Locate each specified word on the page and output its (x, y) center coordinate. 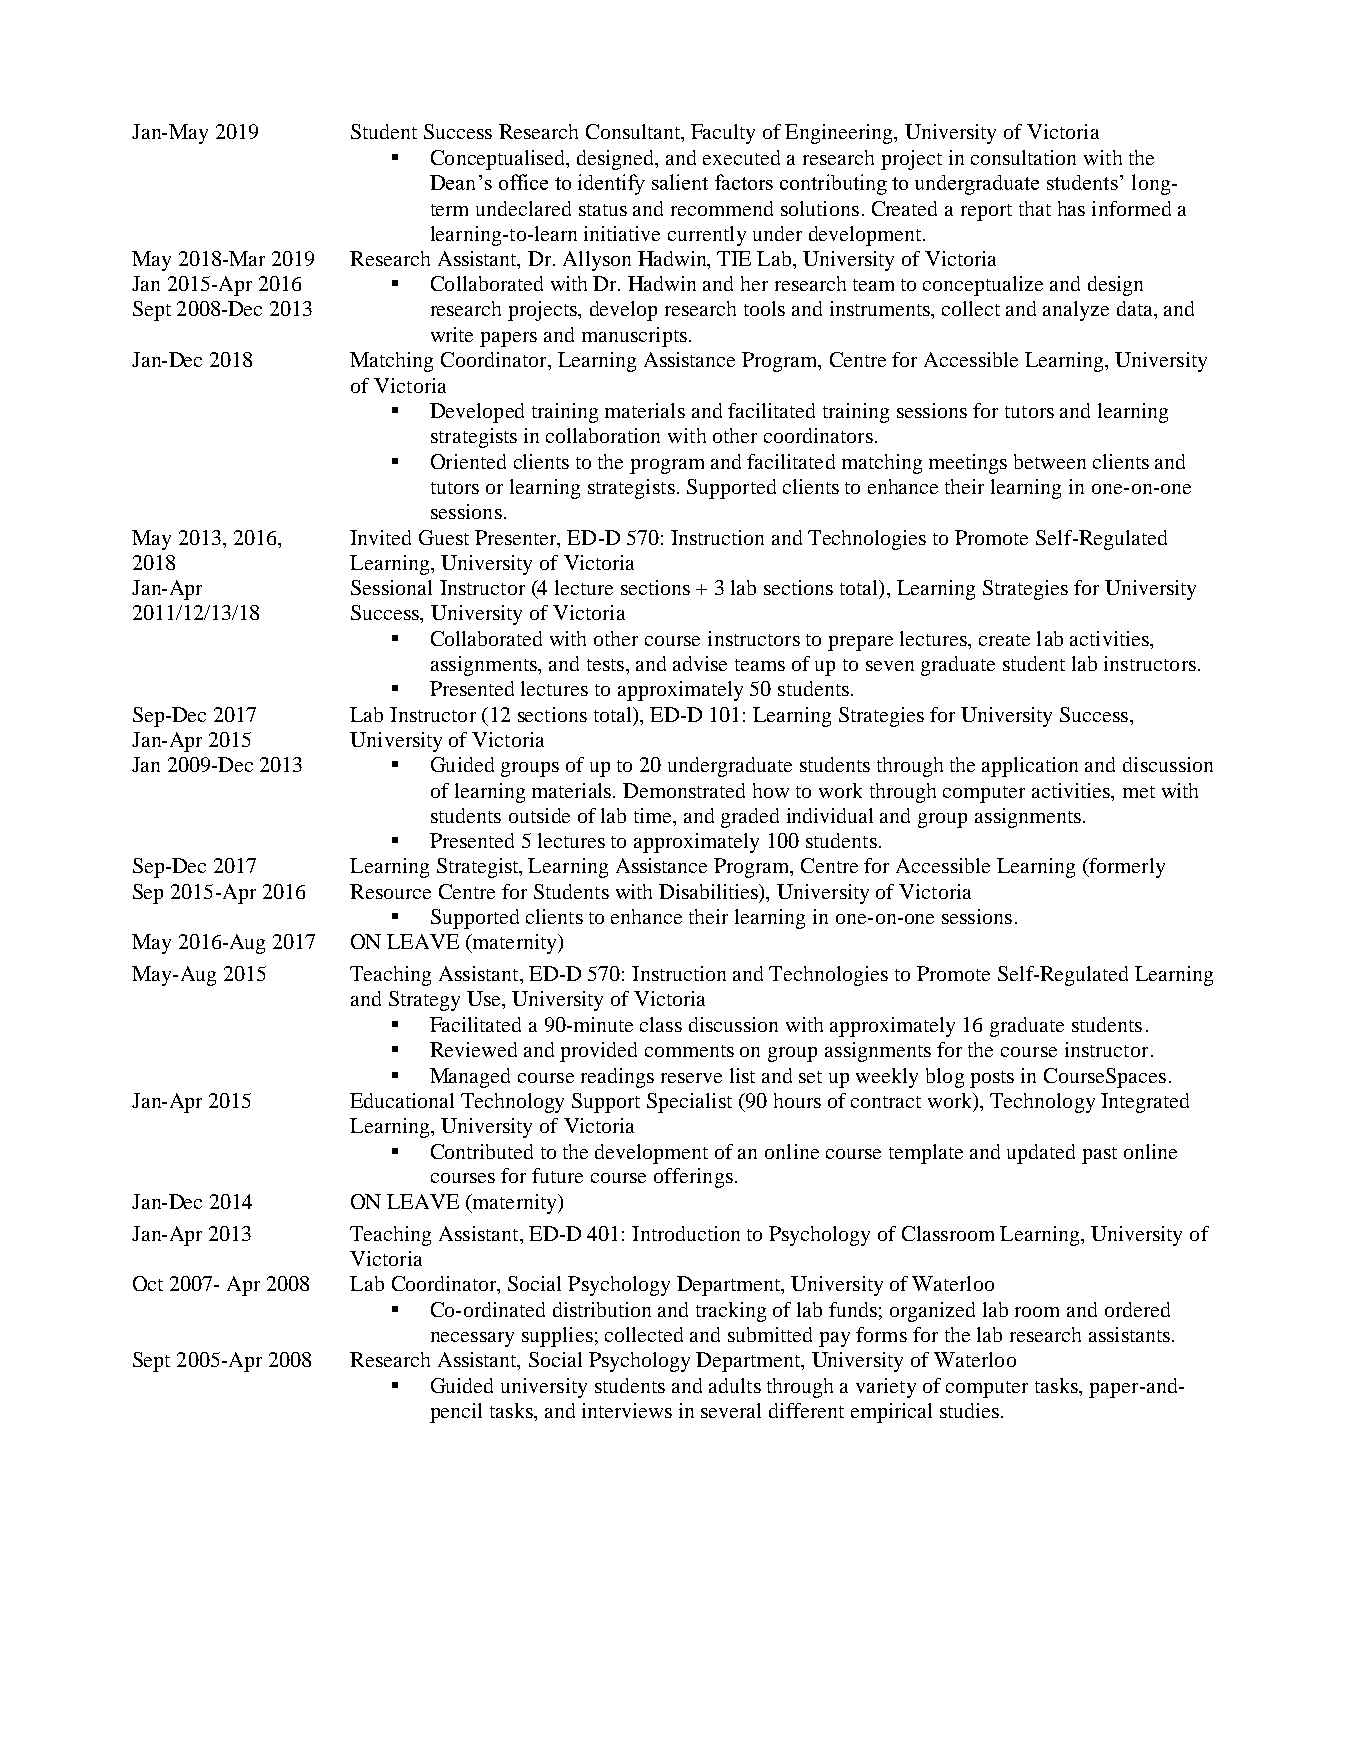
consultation (1023, 157)
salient (680, 182)
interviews (627, 1410)
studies (969, 1410)
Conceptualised (499, 160)
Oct (148, 1283)
